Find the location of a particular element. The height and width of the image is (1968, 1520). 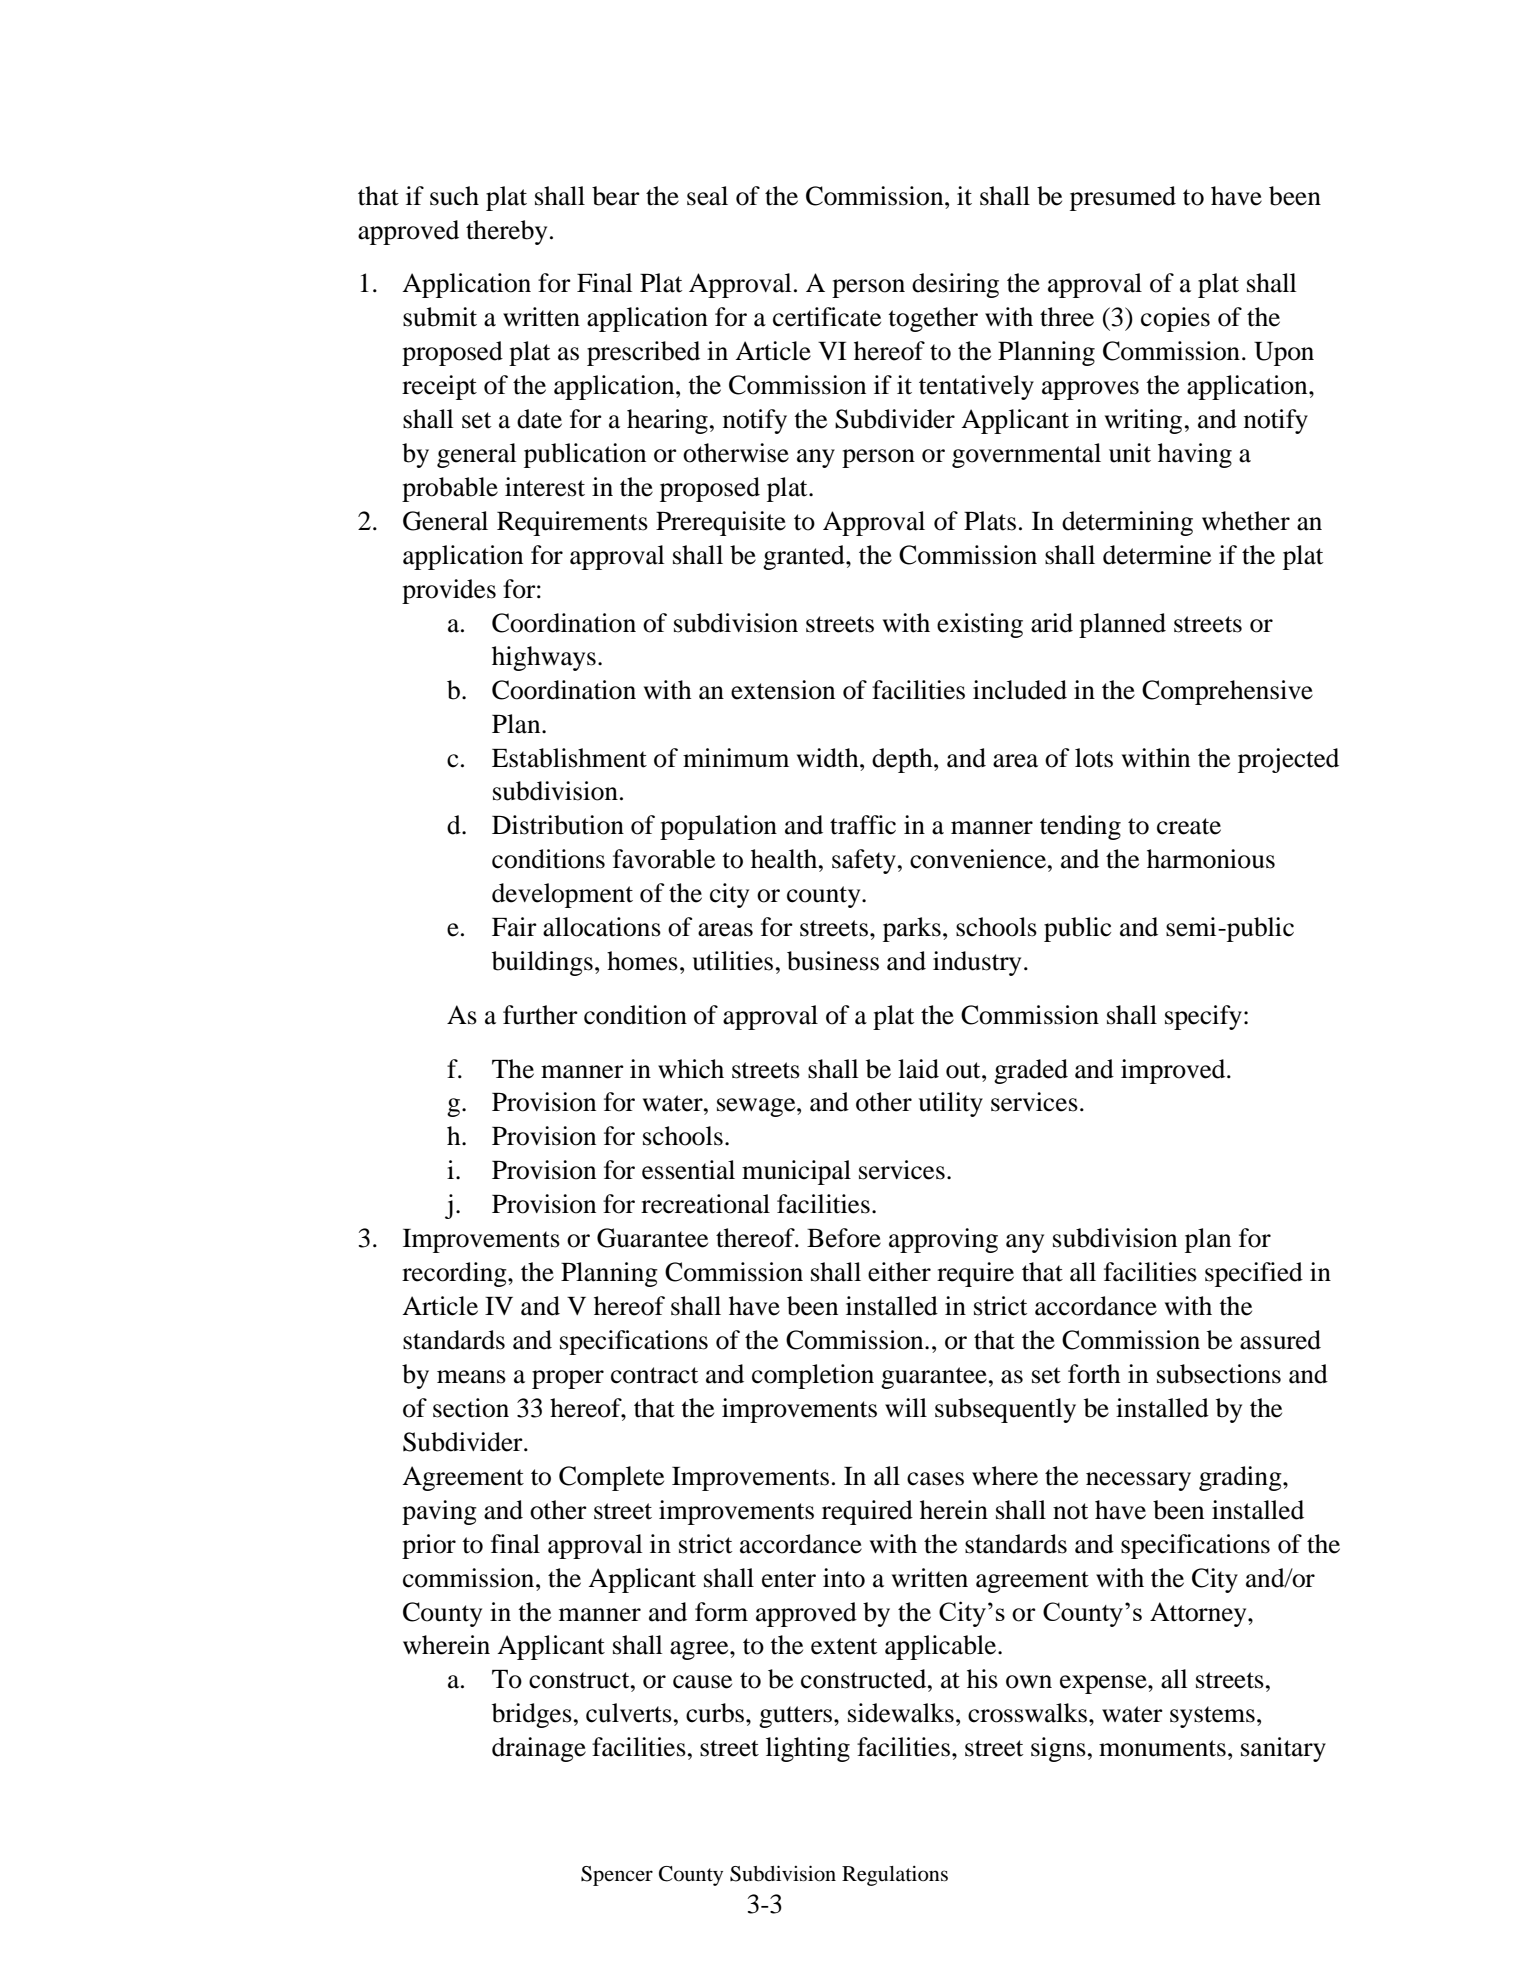

Establishment is located at coordinates (569, 758).
